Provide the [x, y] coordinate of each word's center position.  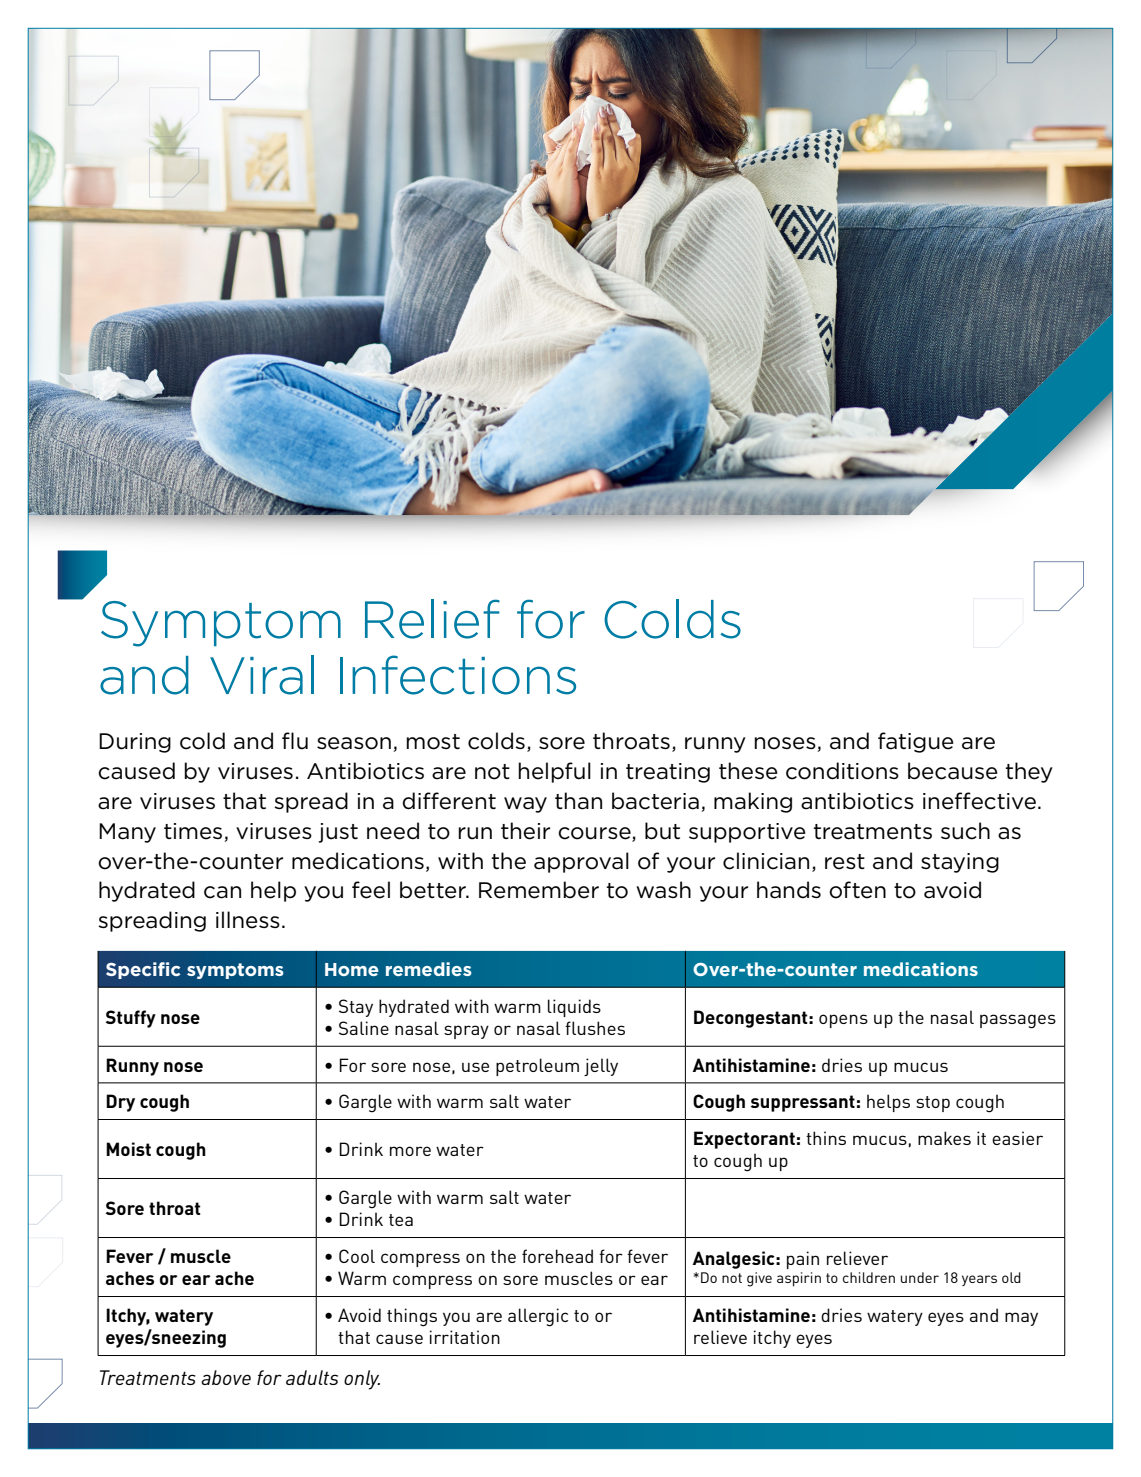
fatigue [916, 742]
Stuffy [131, 1019]
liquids [574, 1008]
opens [843, 1021]
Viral [262, 675]
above [226, 1377]
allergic [538, 1317]
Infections [458, 675]
